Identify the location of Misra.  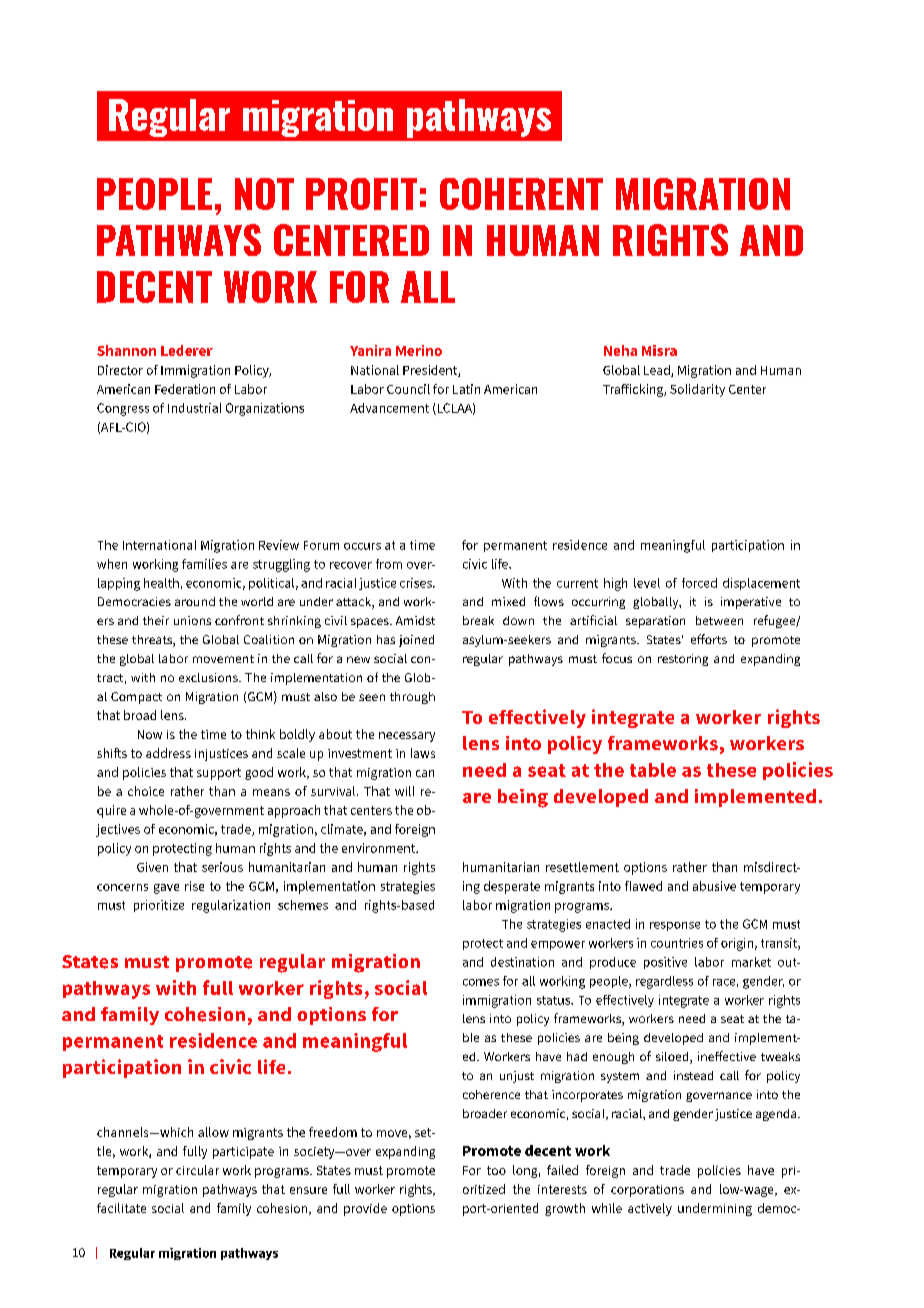
(659, 350).
